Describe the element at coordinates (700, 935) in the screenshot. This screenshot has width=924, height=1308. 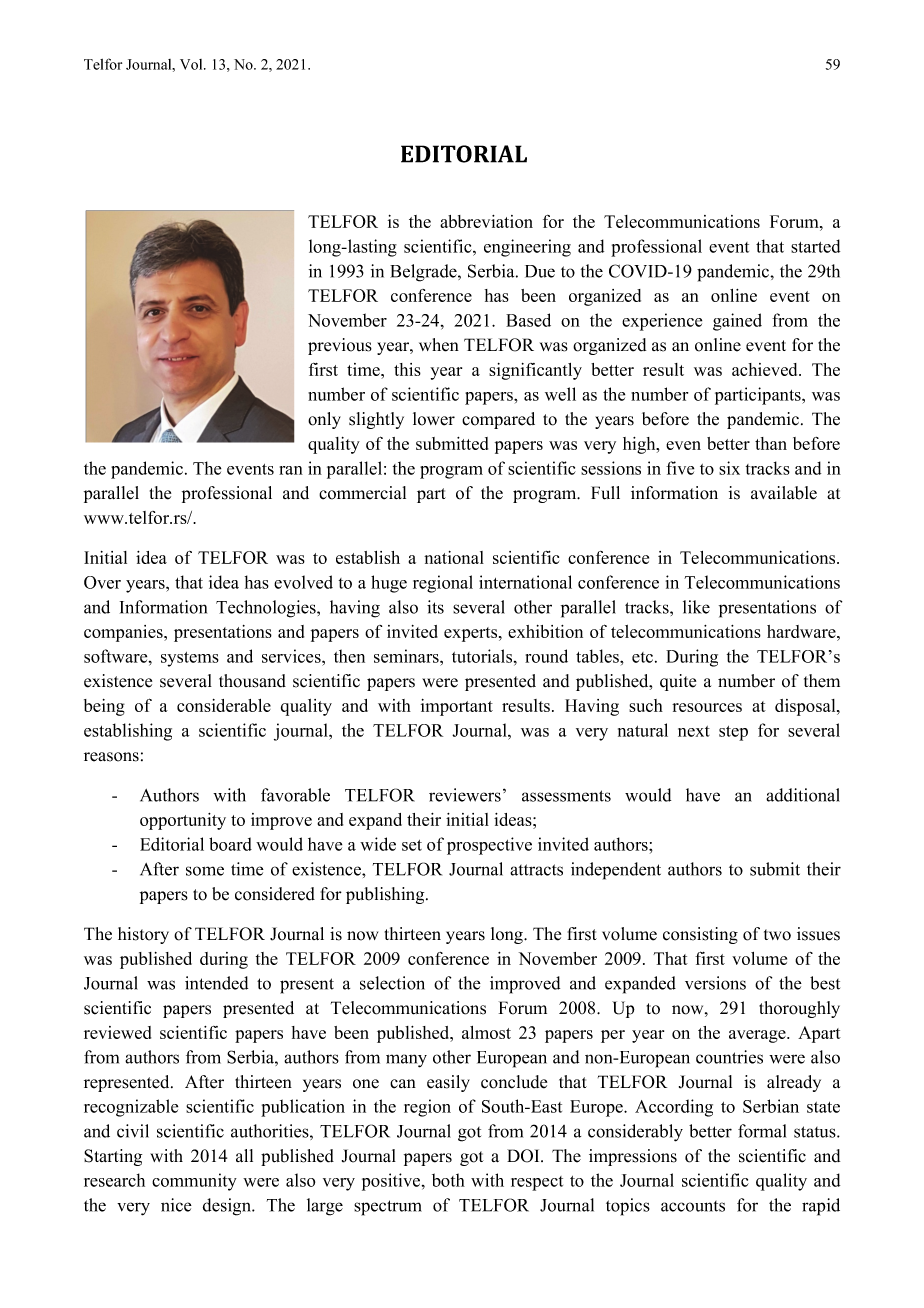
I see `consisting` at that location.
